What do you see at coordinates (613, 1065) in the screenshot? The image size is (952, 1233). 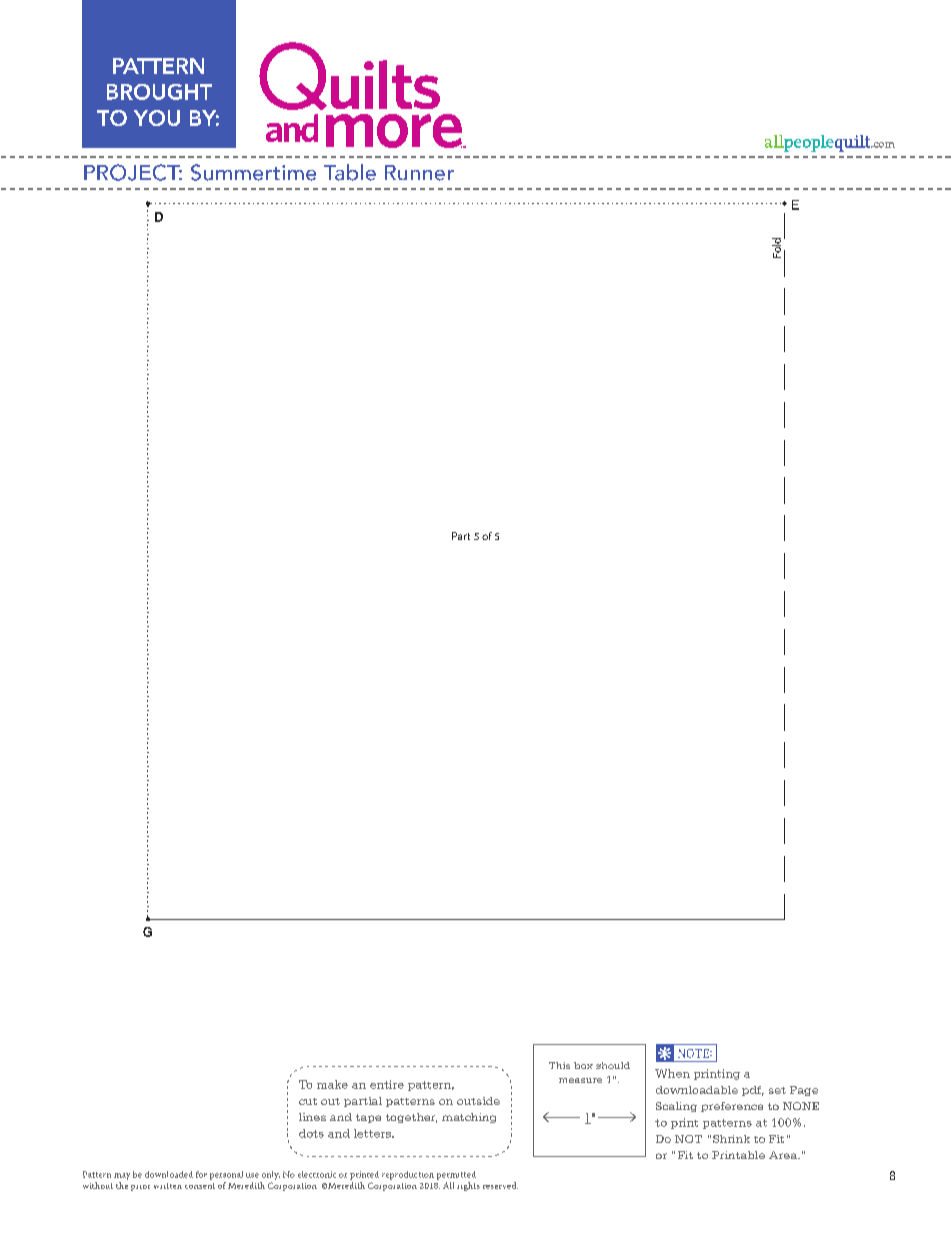 I see `should` at bounding box center [613, 1065].
